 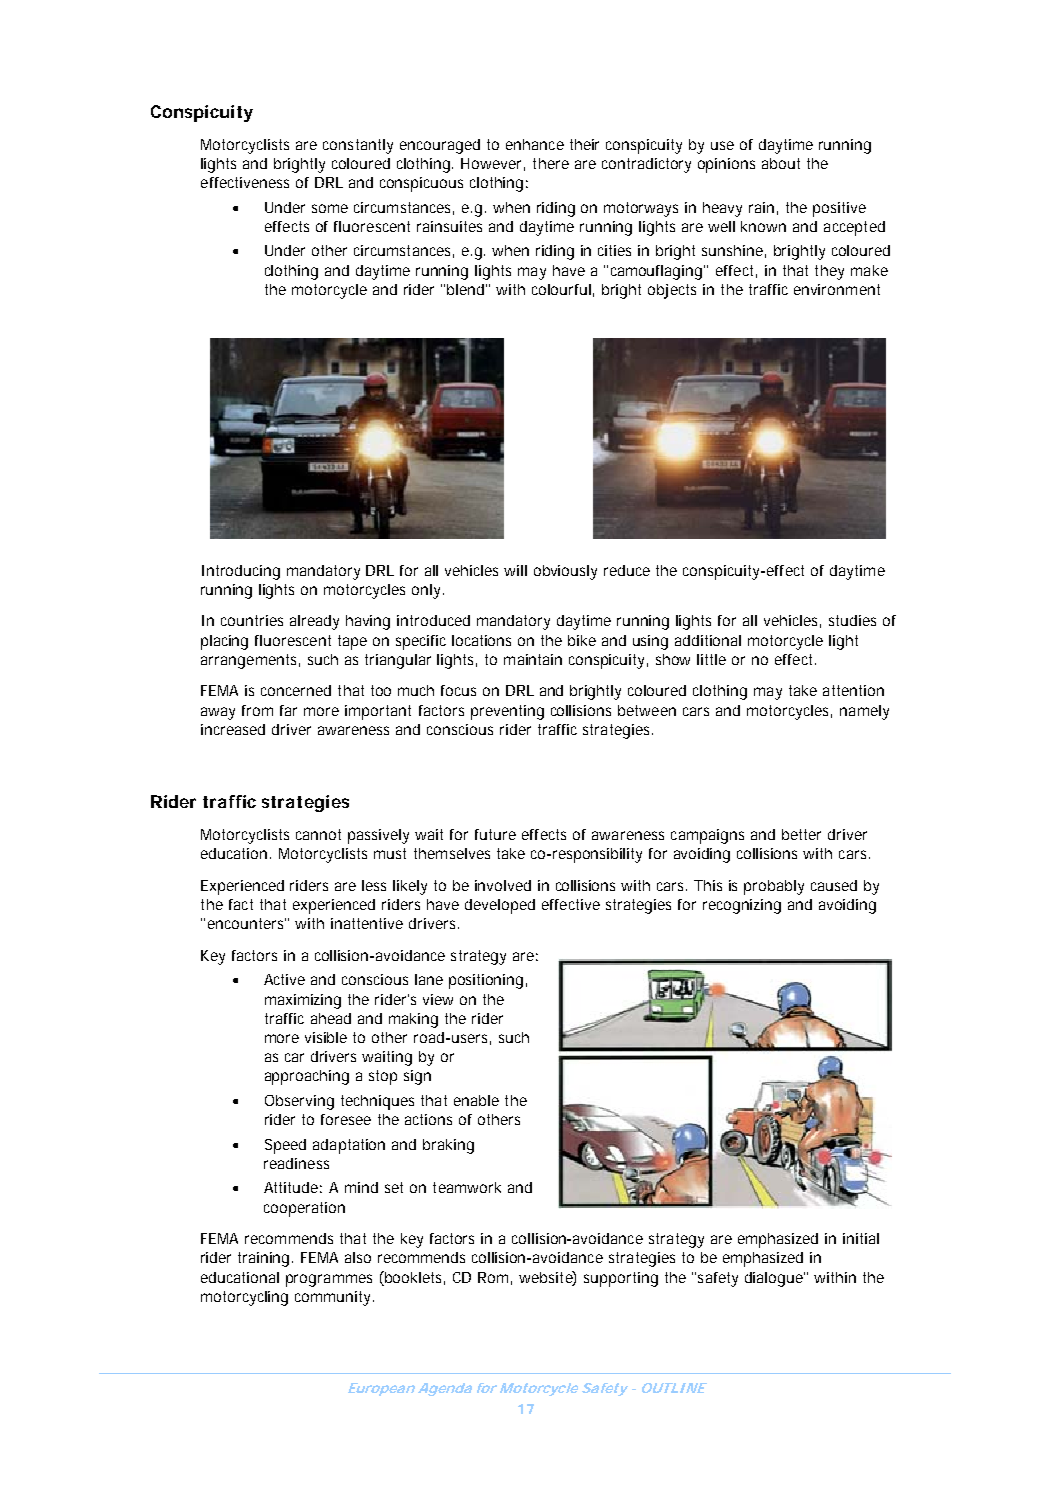 What do you see at coordinates (330, 208) in the page?
I see `some` at bounding box center [330, 208].
